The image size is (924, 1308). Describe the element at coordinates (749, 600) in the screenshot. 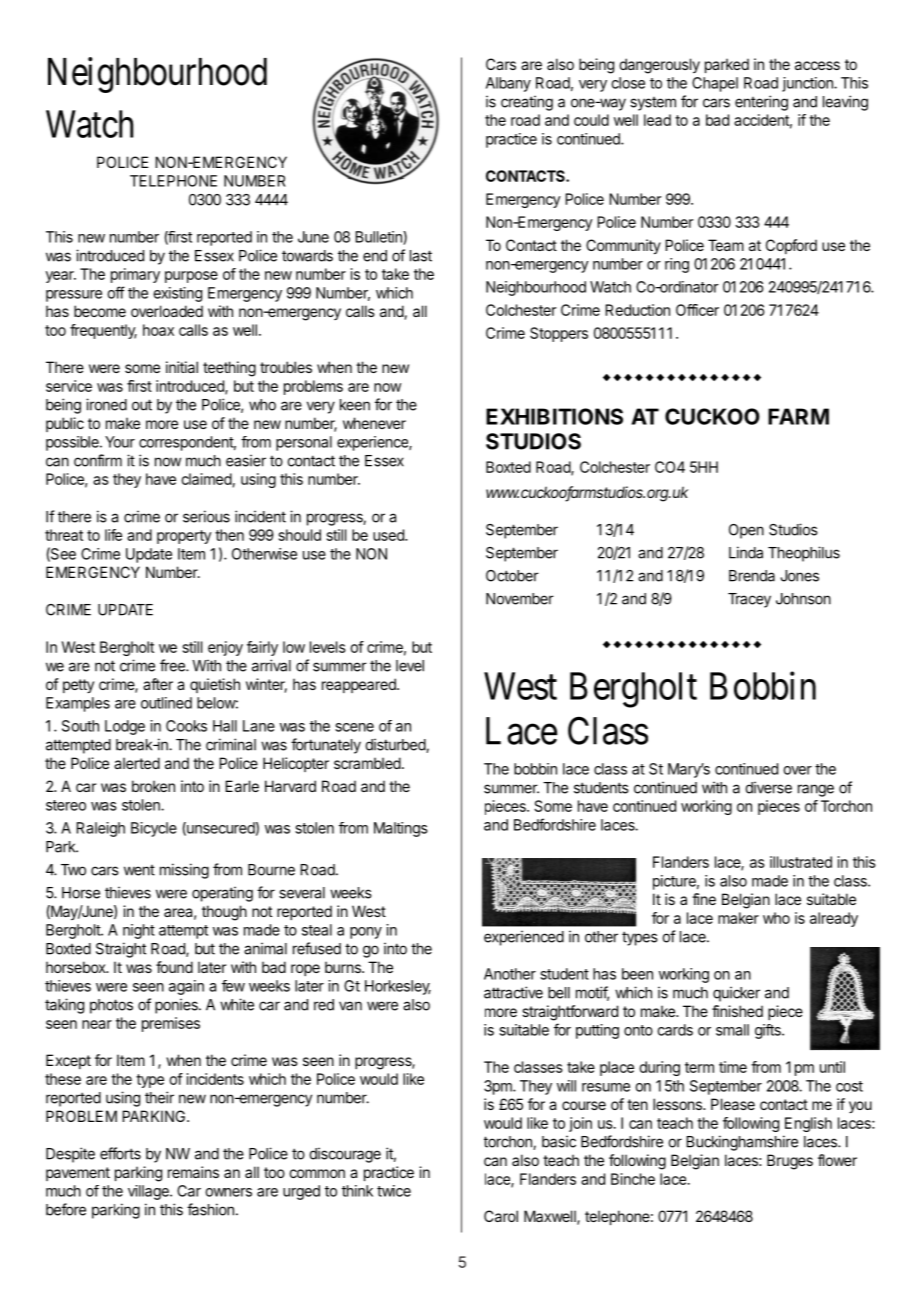

I see `Tracey` at that location.
